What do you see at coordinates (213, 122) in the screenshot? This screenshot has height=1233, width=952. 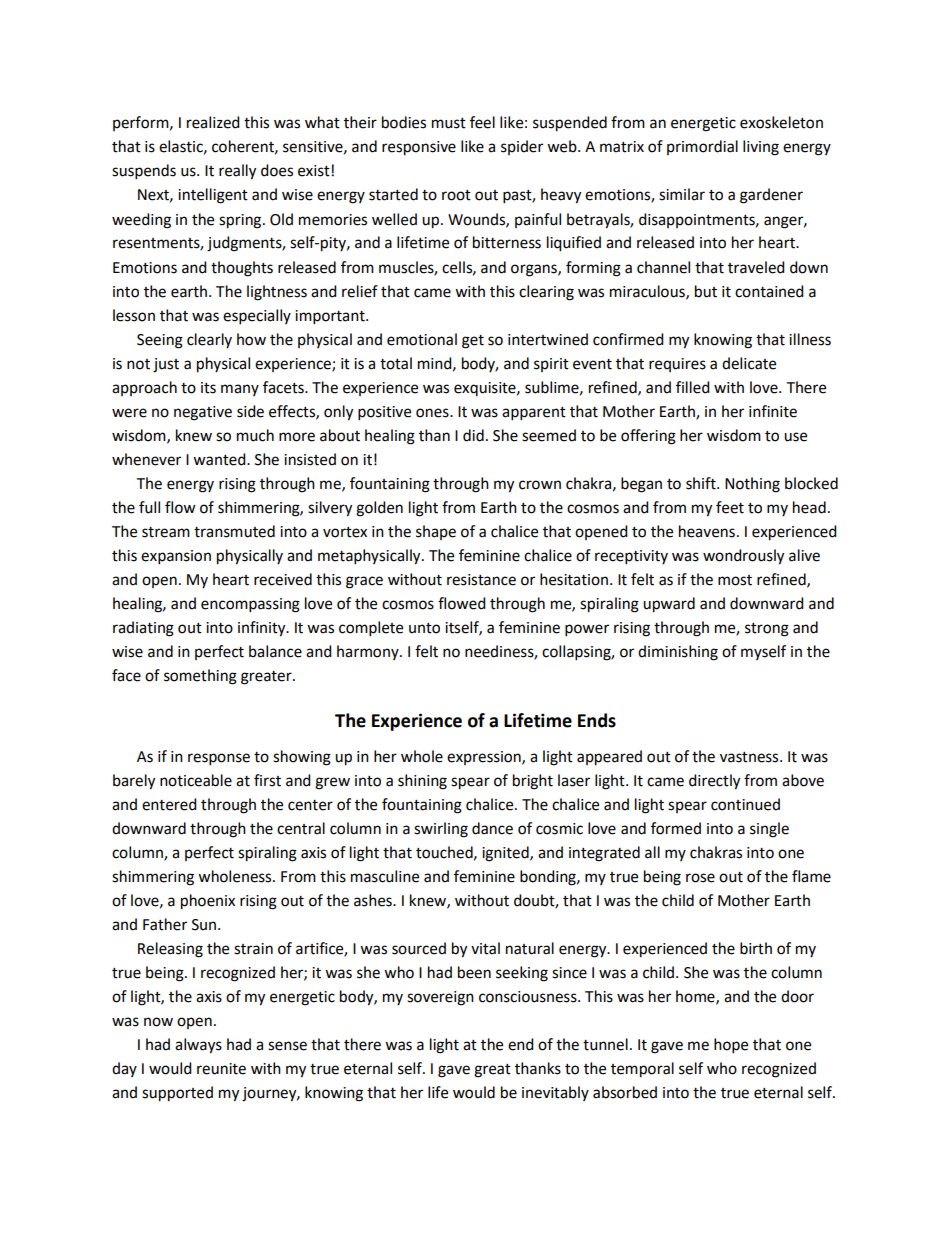 I see `realized` at bounding box center [213, 122].
